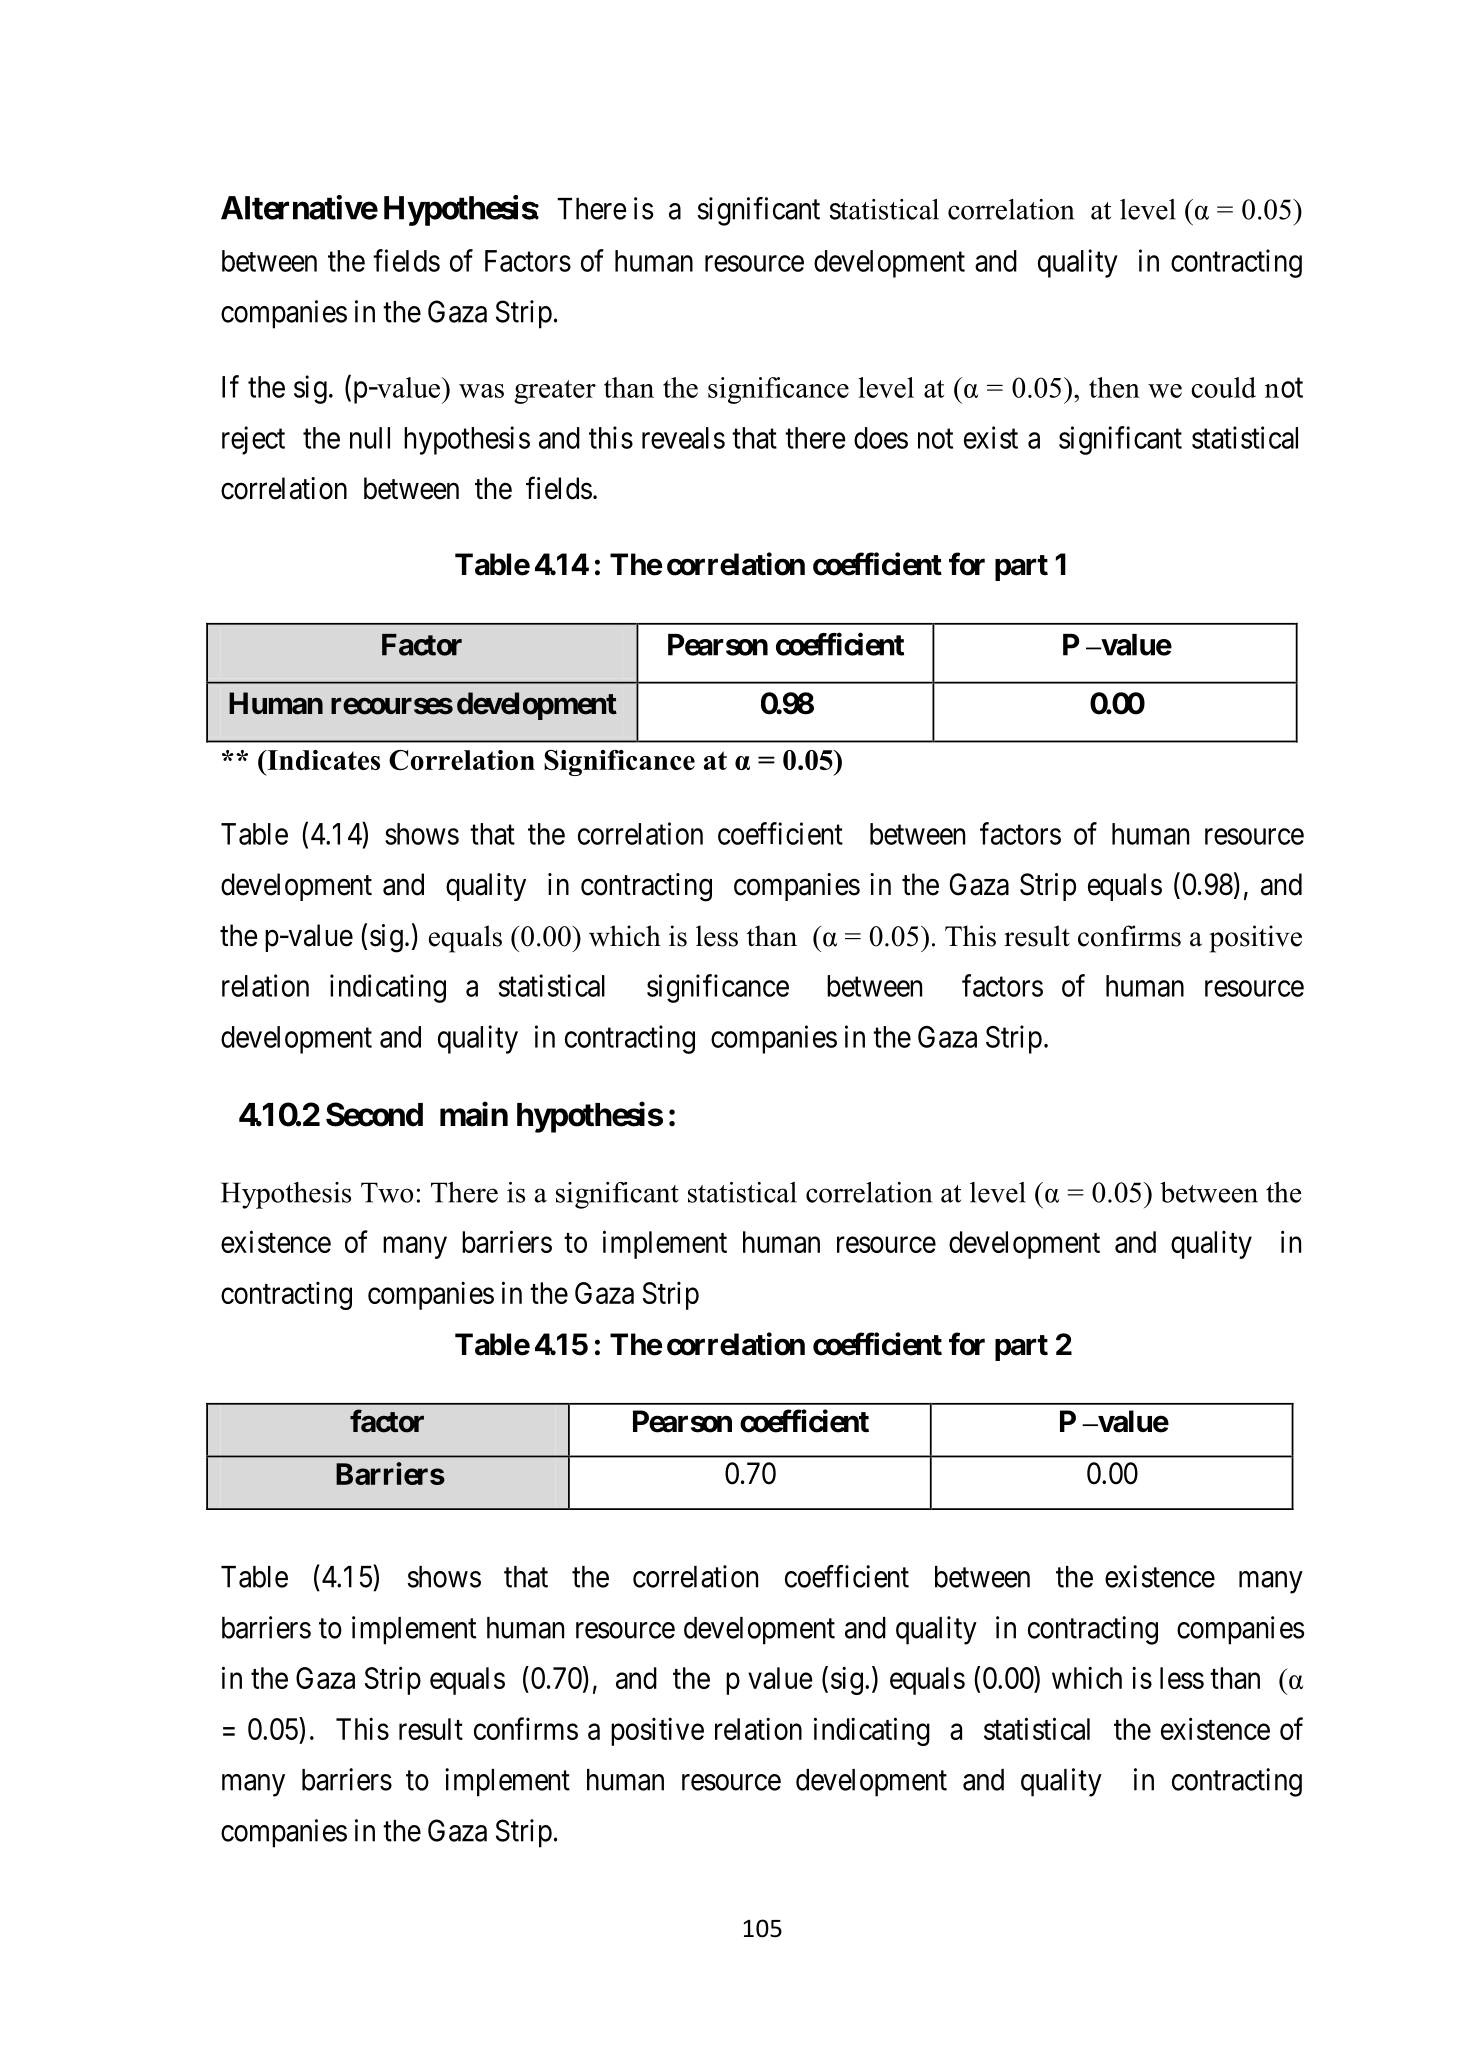  I want to click on then, so click(1114, 387).
